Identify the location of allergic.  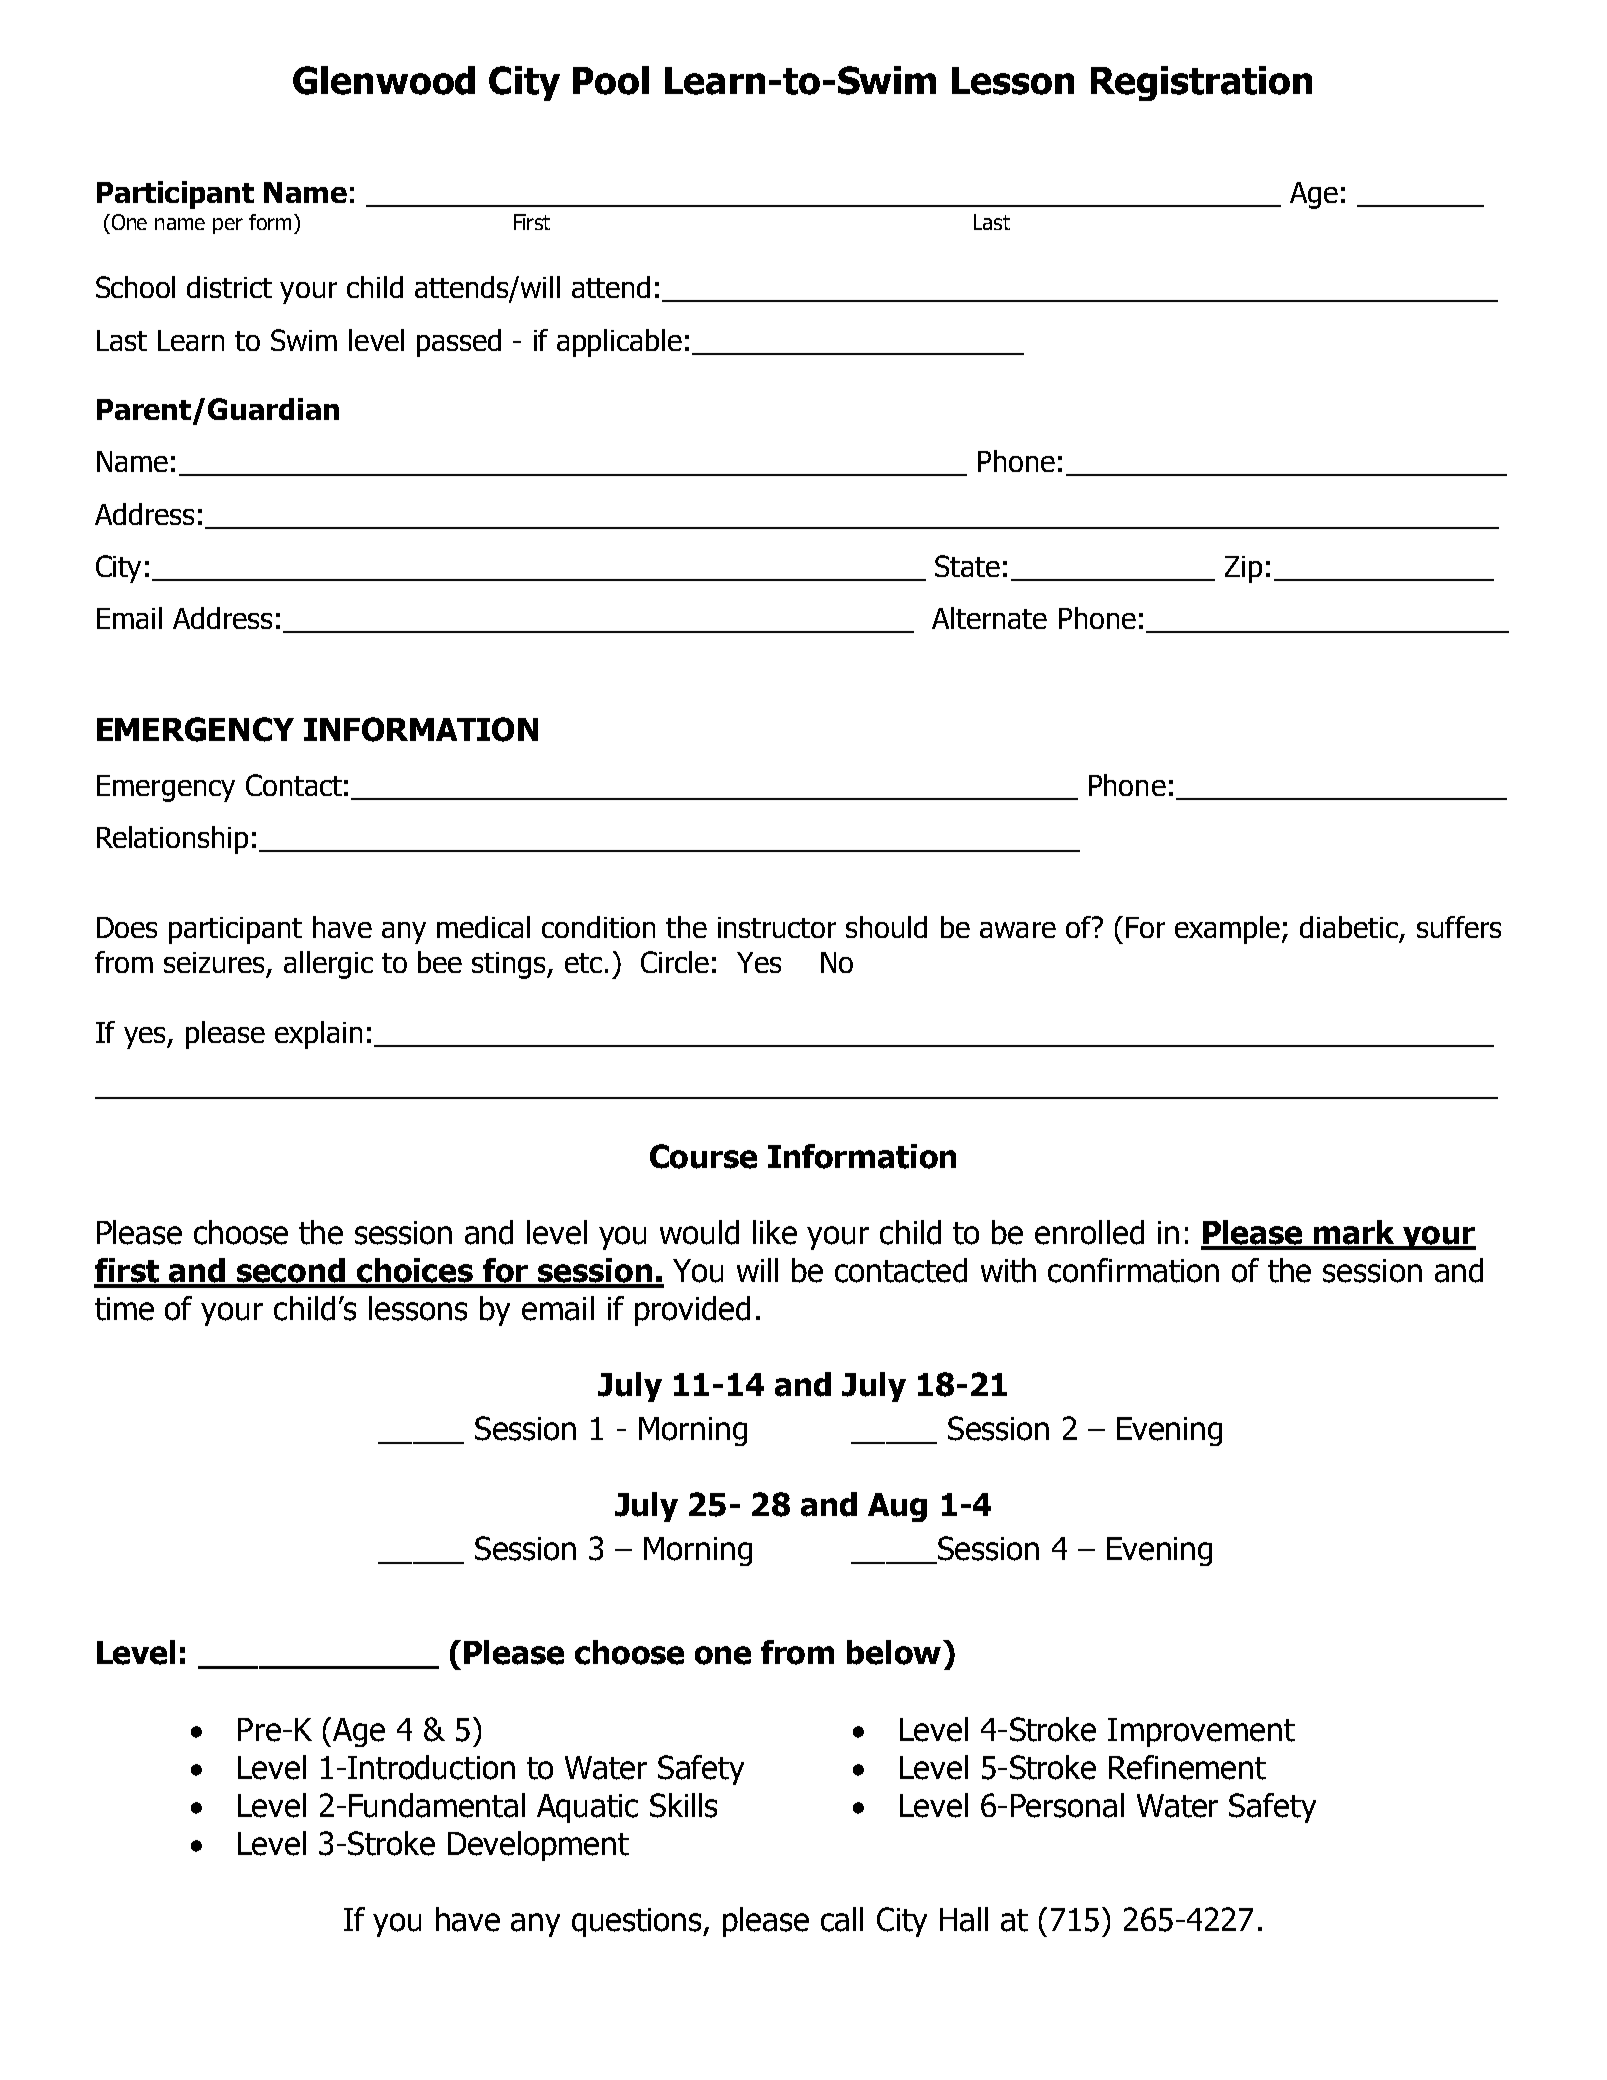
(328, 965).
